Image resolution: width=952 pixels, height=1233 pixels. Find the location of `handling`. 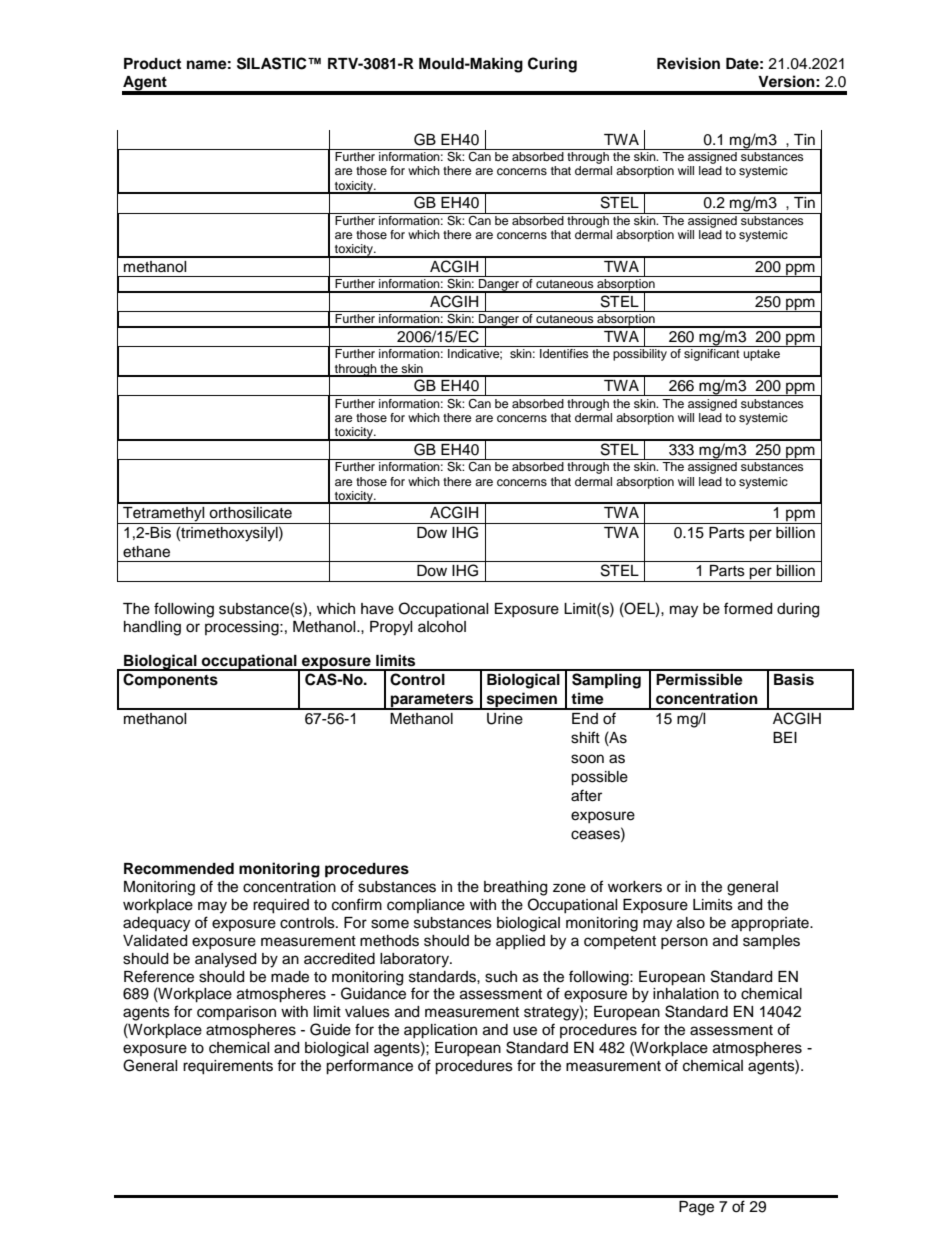

handling is located at coordinates (152, 628).
